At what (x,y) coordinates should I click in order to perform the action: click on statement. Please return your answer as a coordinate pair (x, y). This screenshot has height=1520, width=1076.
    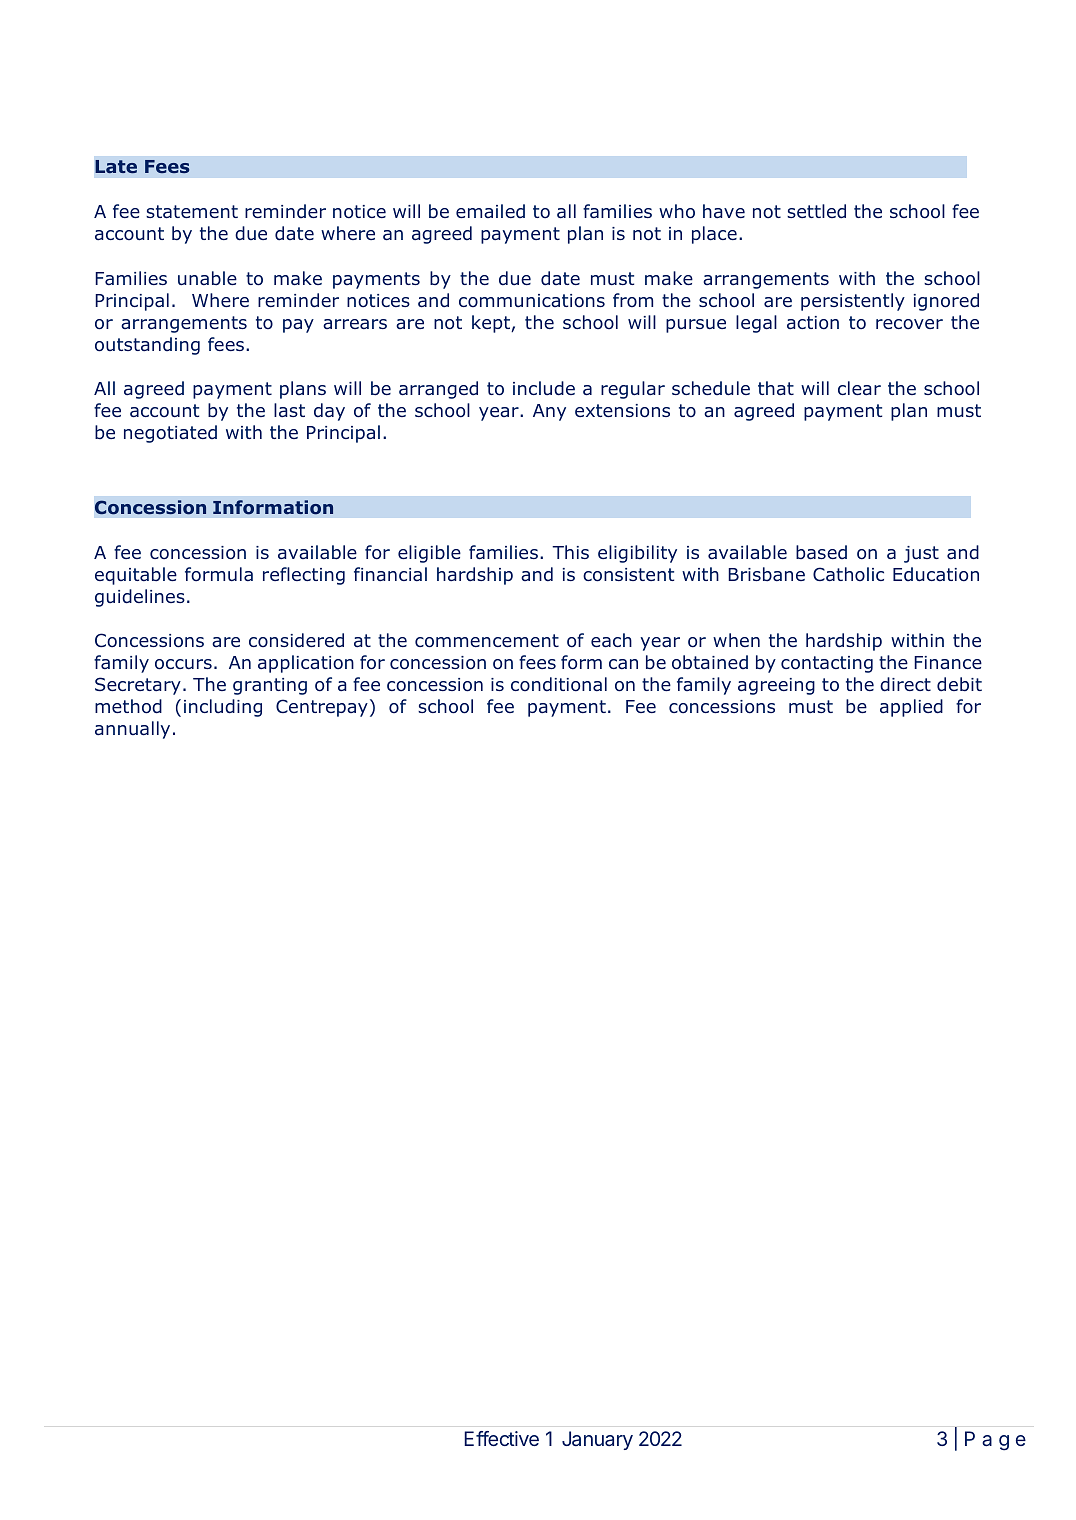
    Looking at the image, I should click on (192, 212).
